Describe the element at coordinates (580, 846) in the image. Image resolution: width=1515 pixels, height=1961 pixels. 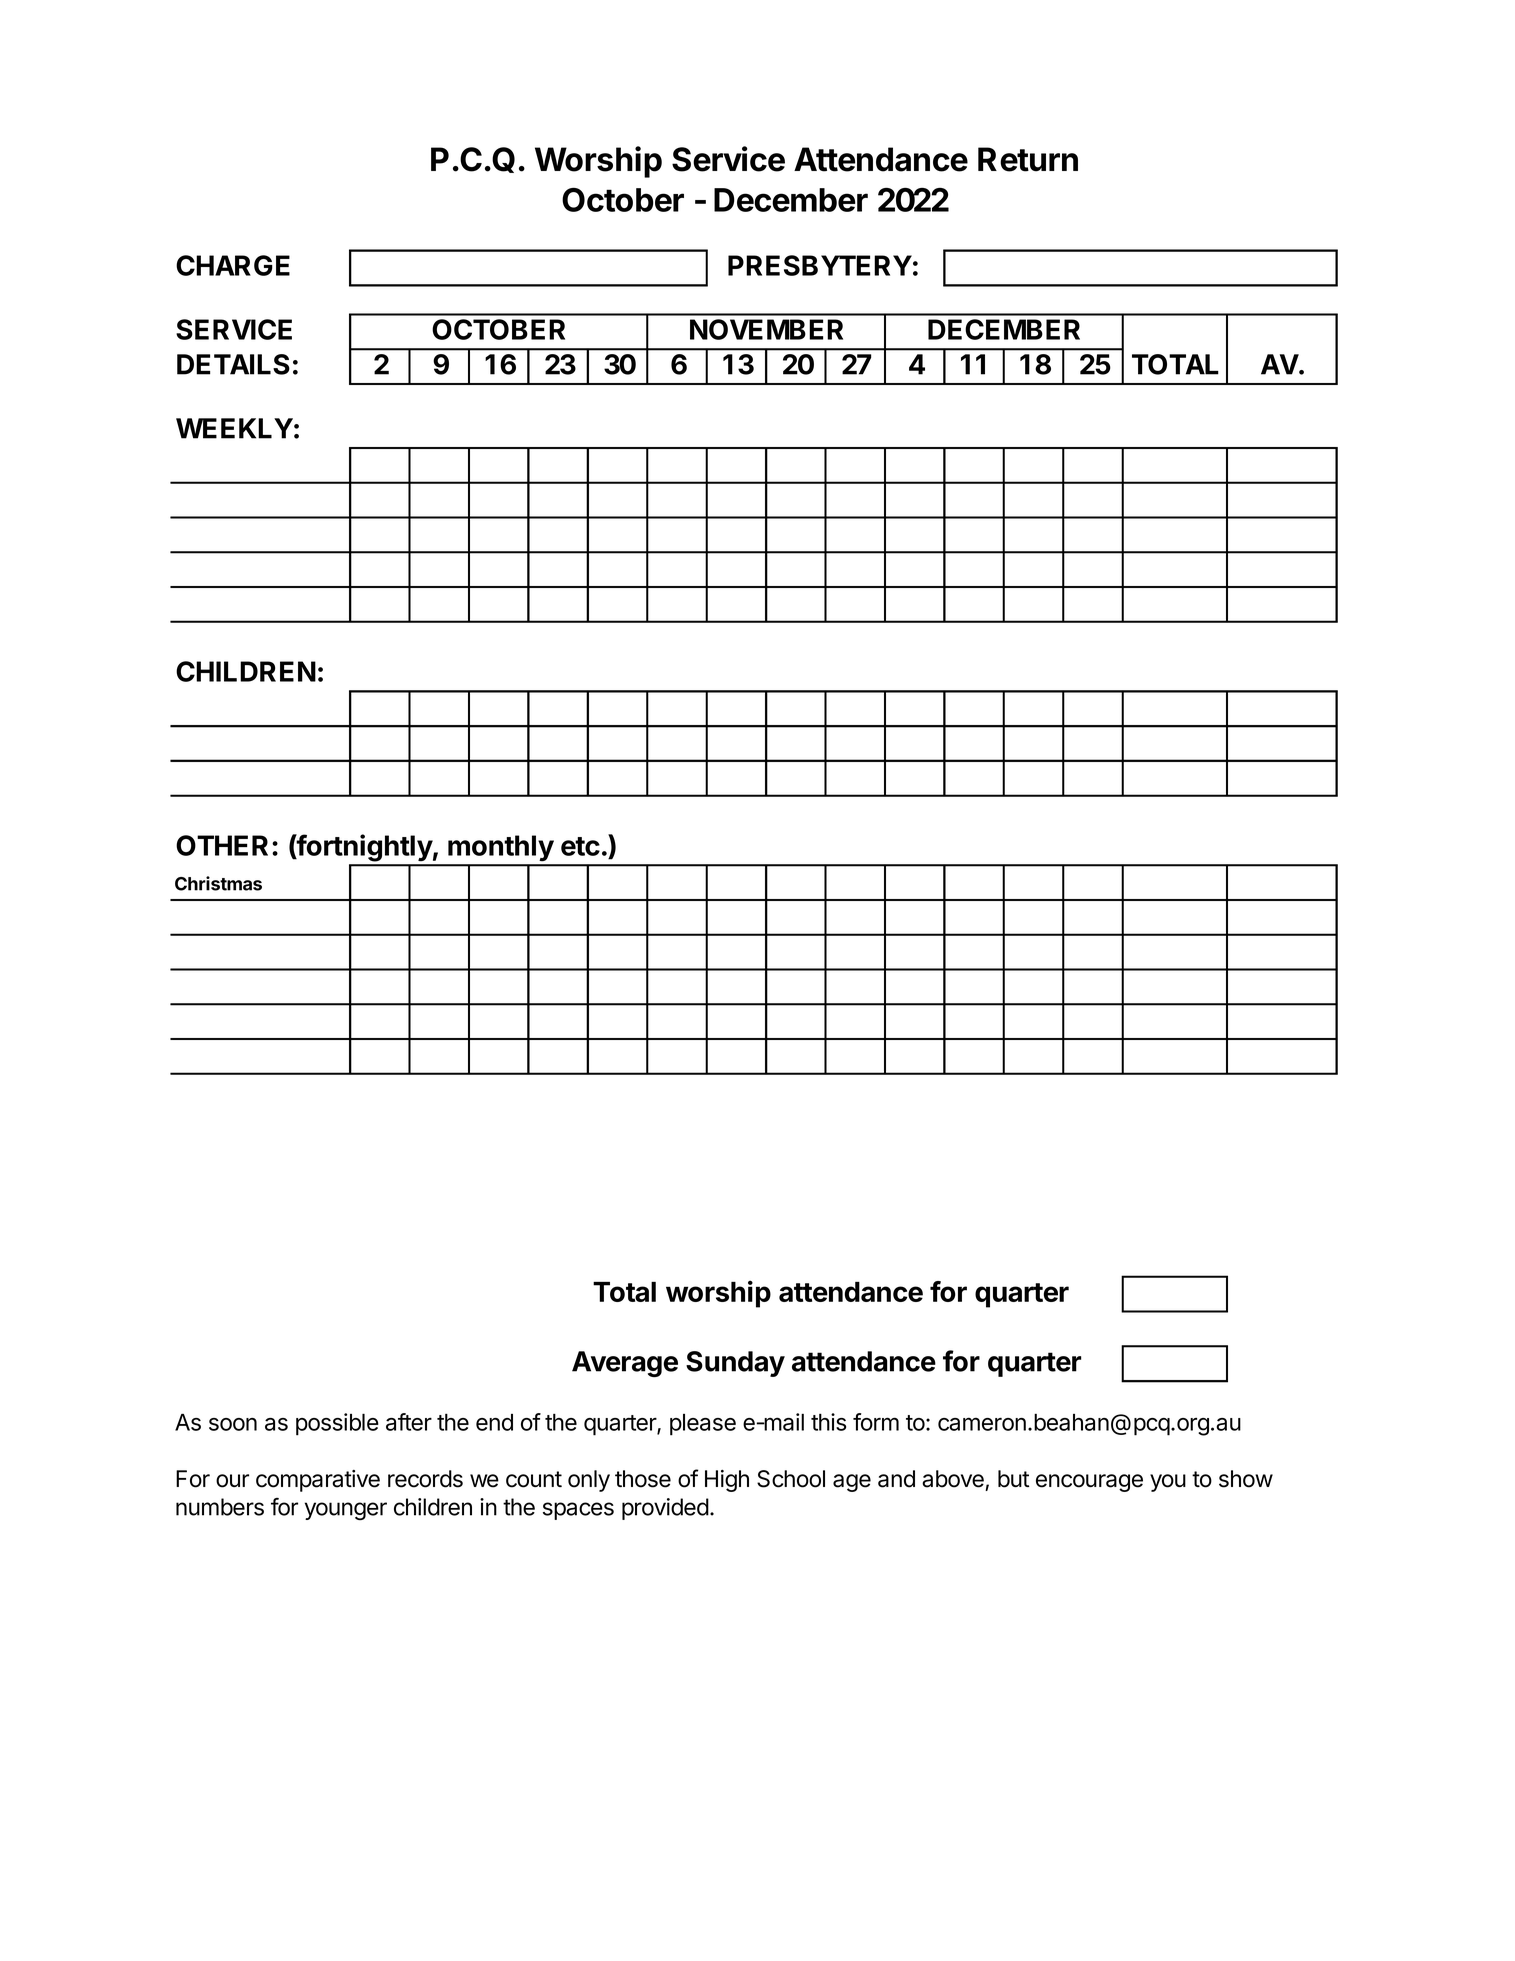
I see `etc` at that location.
